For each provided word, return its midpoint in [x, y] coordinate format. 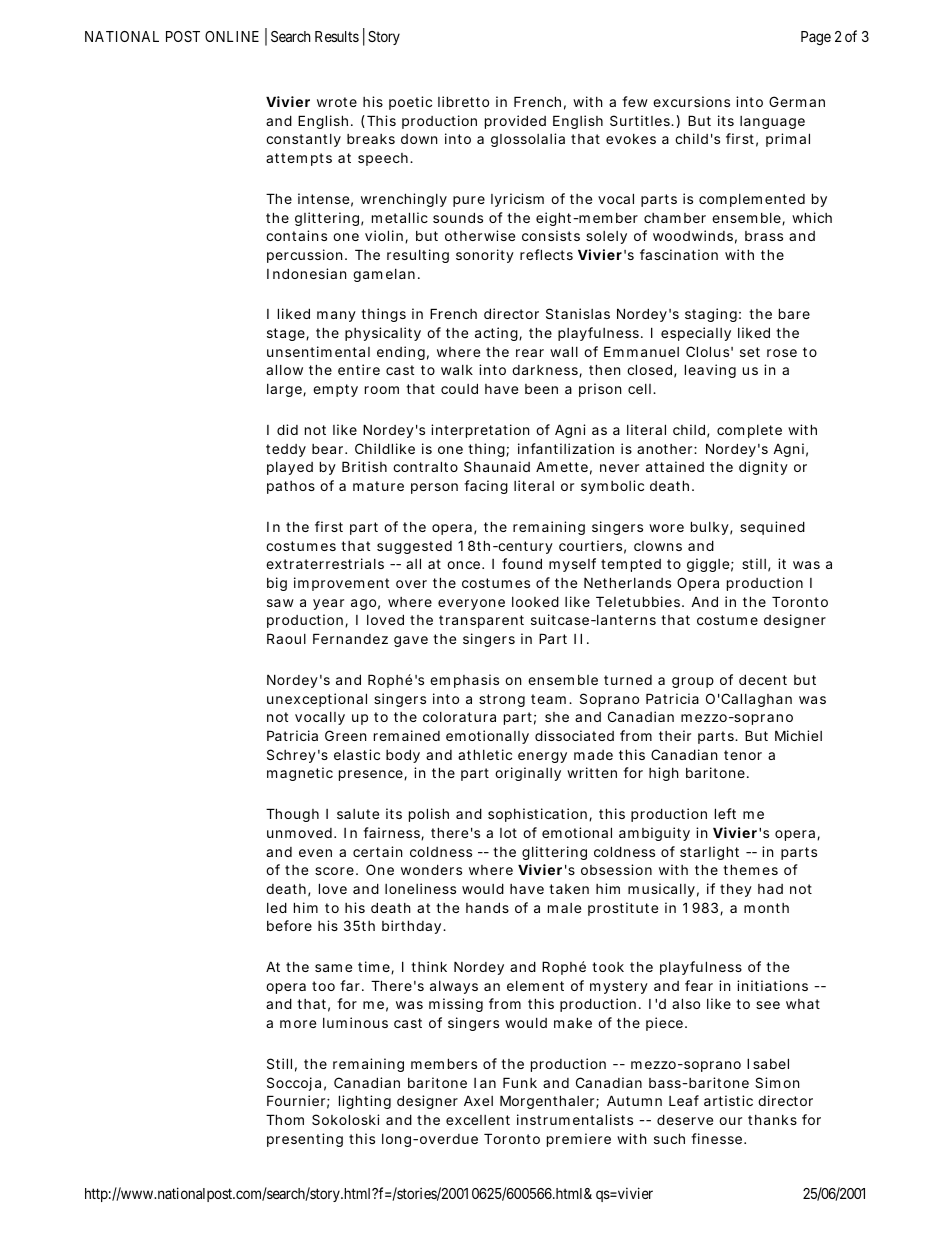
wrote [337, 102]
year [328, 604]
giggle [710, 565]
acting [498, 334]
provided [515, 122]
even [315, 853]
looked [535, 601]
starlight [709, 853]
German [797, 101]
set [750, 352]
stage [288, 334]
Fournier [298, 1102]
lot [508, 833]
